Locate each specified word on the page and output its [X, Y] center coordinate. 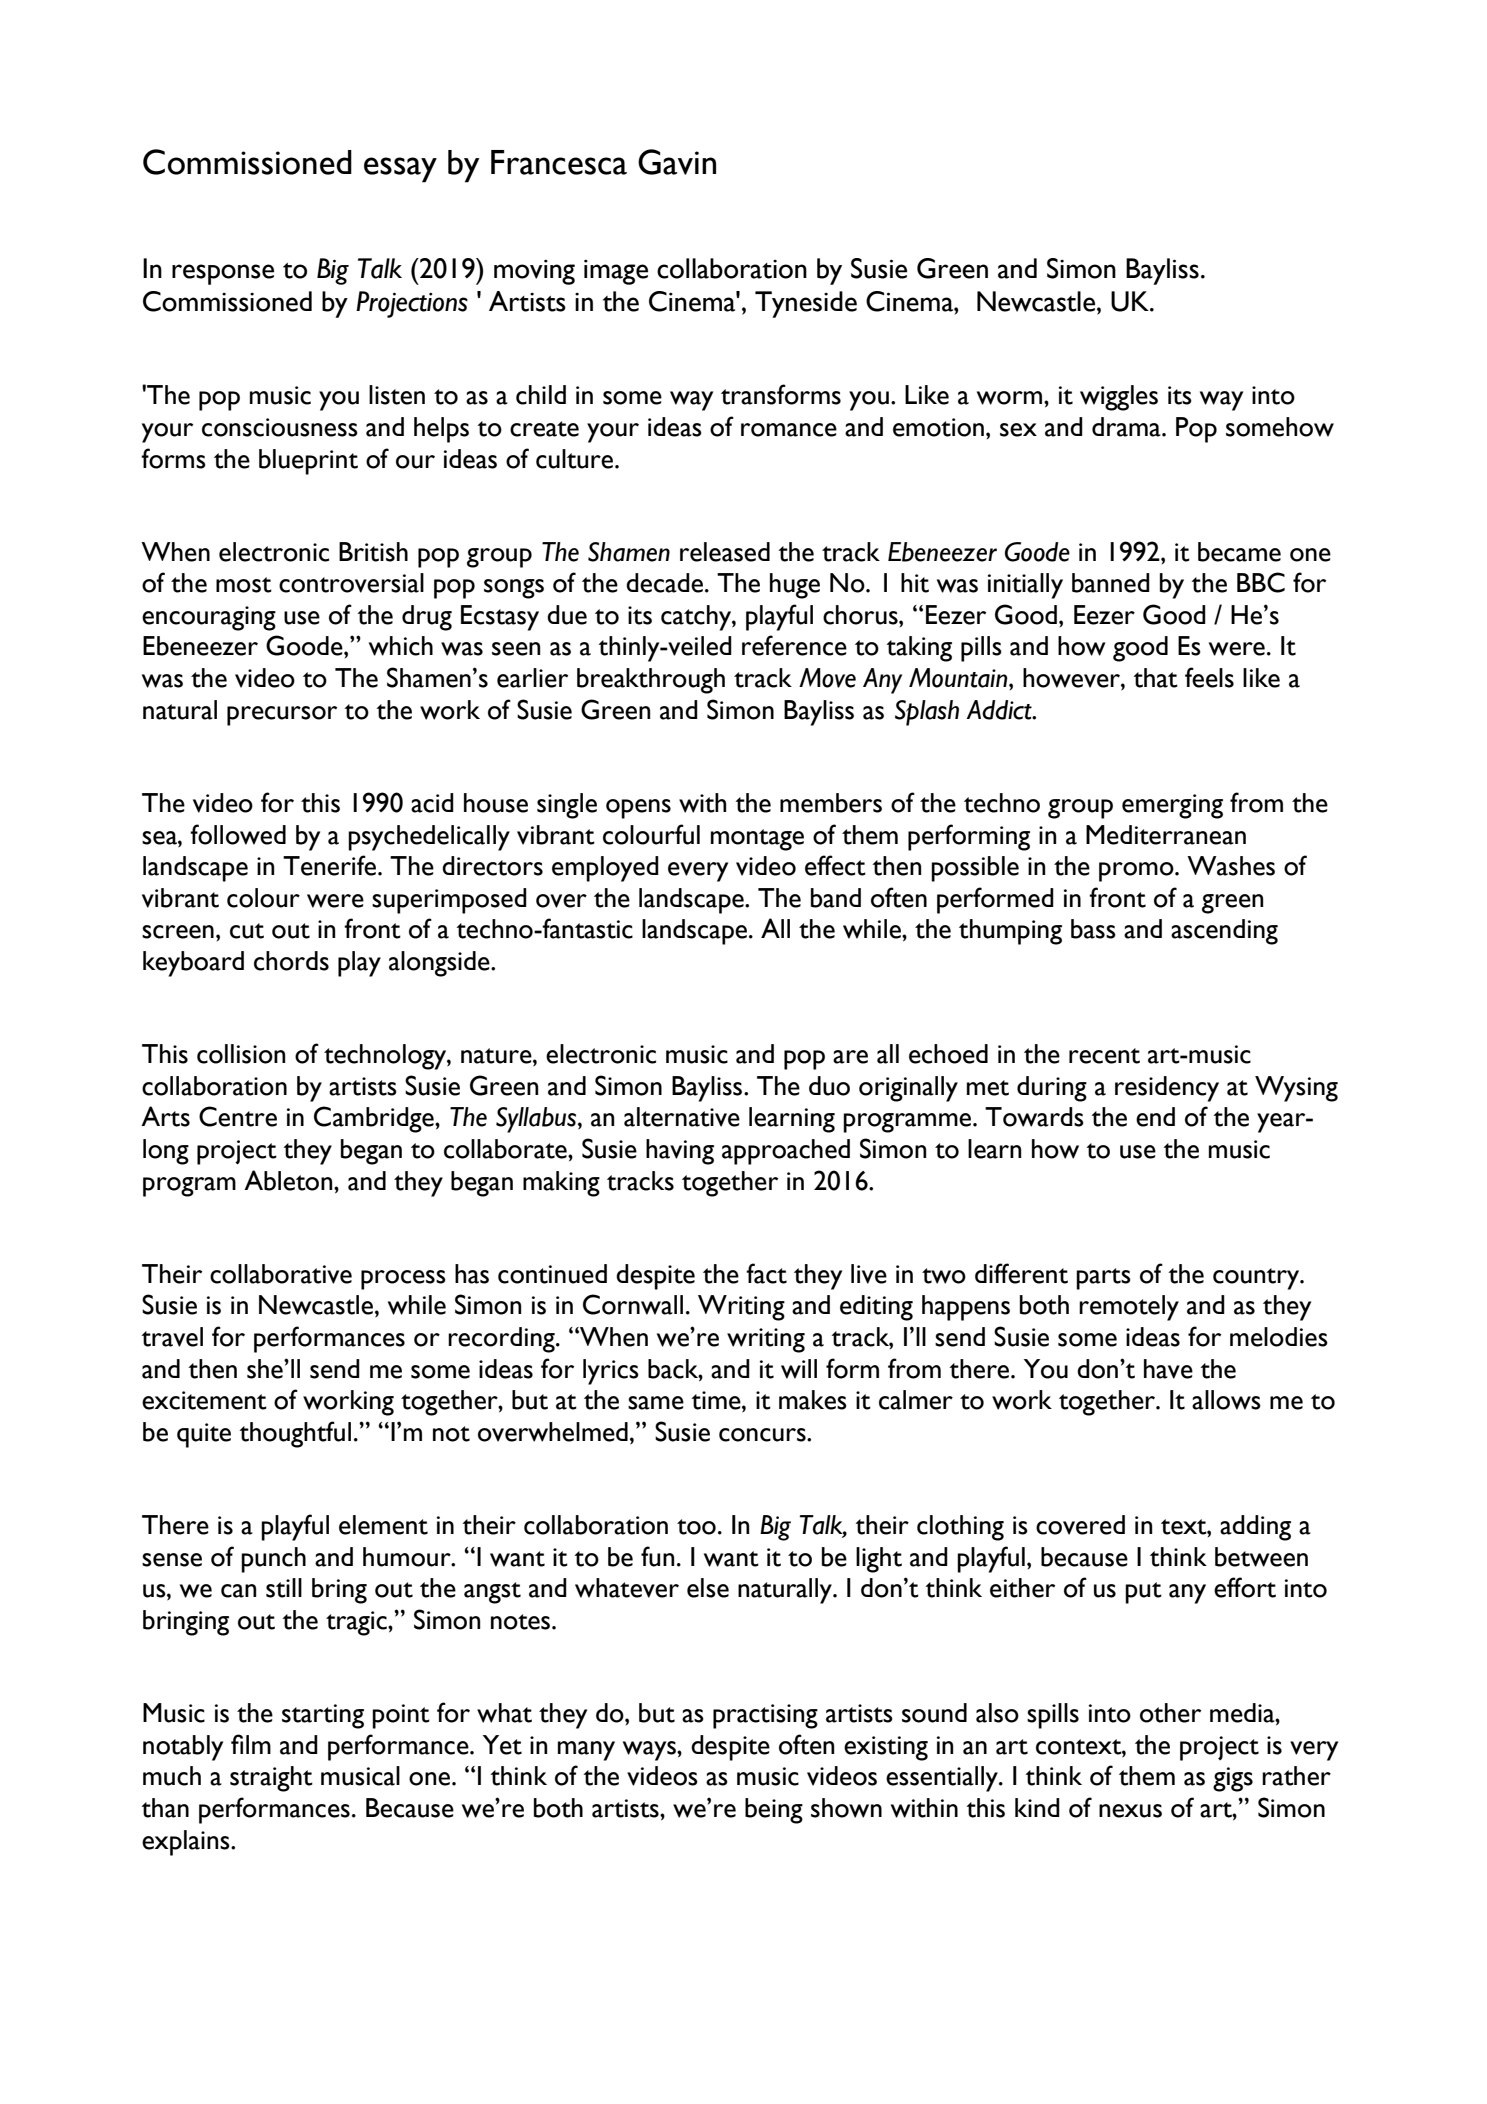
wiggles [1119, 398]
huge [795, 586]
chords [291, 961]
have [1168, 1369]
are [850, 1057]
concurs [763, 1435]
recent [1104, 1056]
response [223, 274]
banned [1111, 583]
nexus [1130, 1811]
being [774, 1811]
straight [271, 1779]
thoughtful [295, 1434]
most [244, 585]
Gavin [677, 162]
